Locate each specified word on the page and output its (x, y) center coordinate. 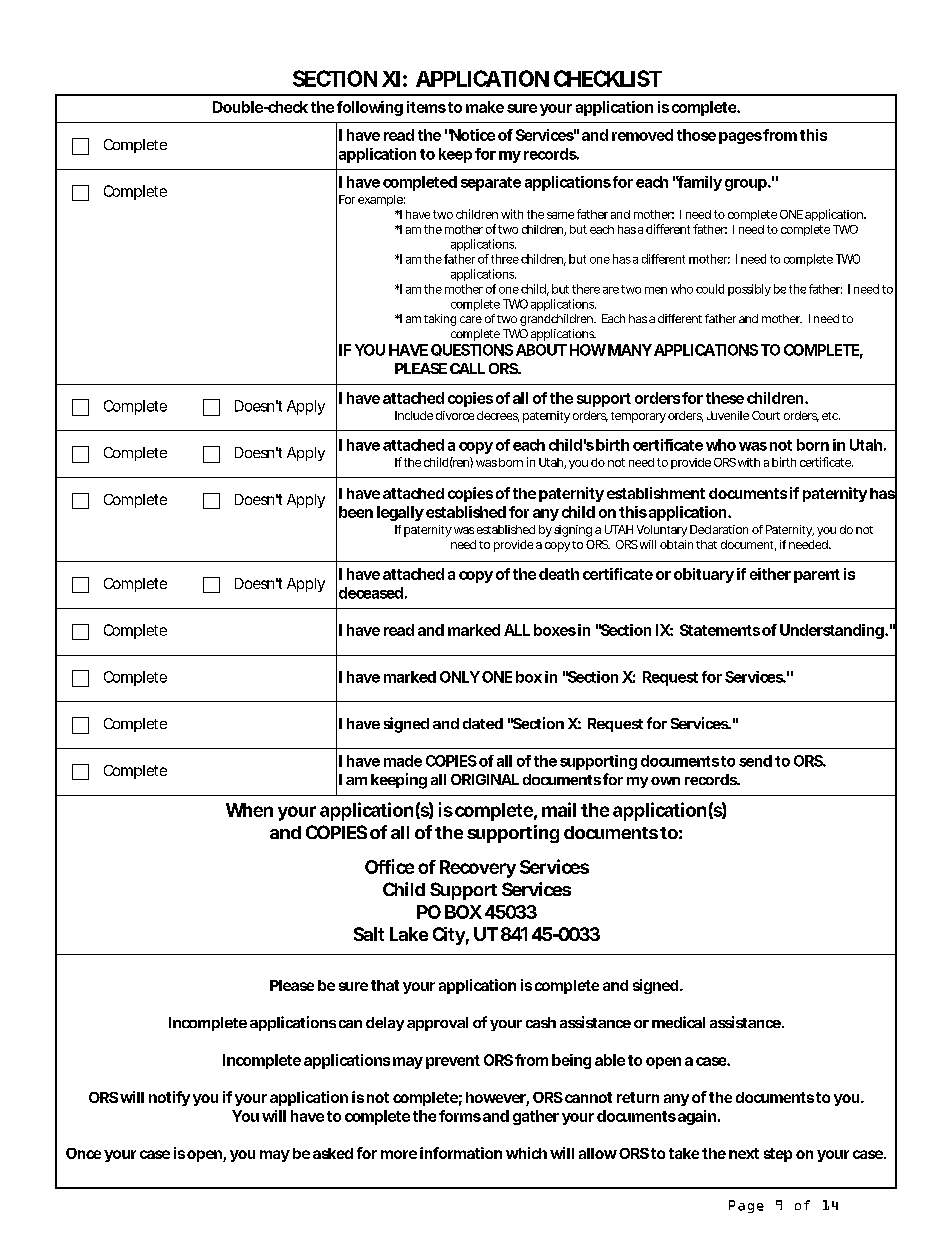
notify (169, 1098)
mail (559, 809)
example (380, 200)
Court (766, 415)
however (496, 1099)
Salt (369, 934)
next (744, 1153)
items (426, 107)
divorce (455, 415)
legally (400, 513)
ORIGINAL (485, 779)
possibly (749, 290)
